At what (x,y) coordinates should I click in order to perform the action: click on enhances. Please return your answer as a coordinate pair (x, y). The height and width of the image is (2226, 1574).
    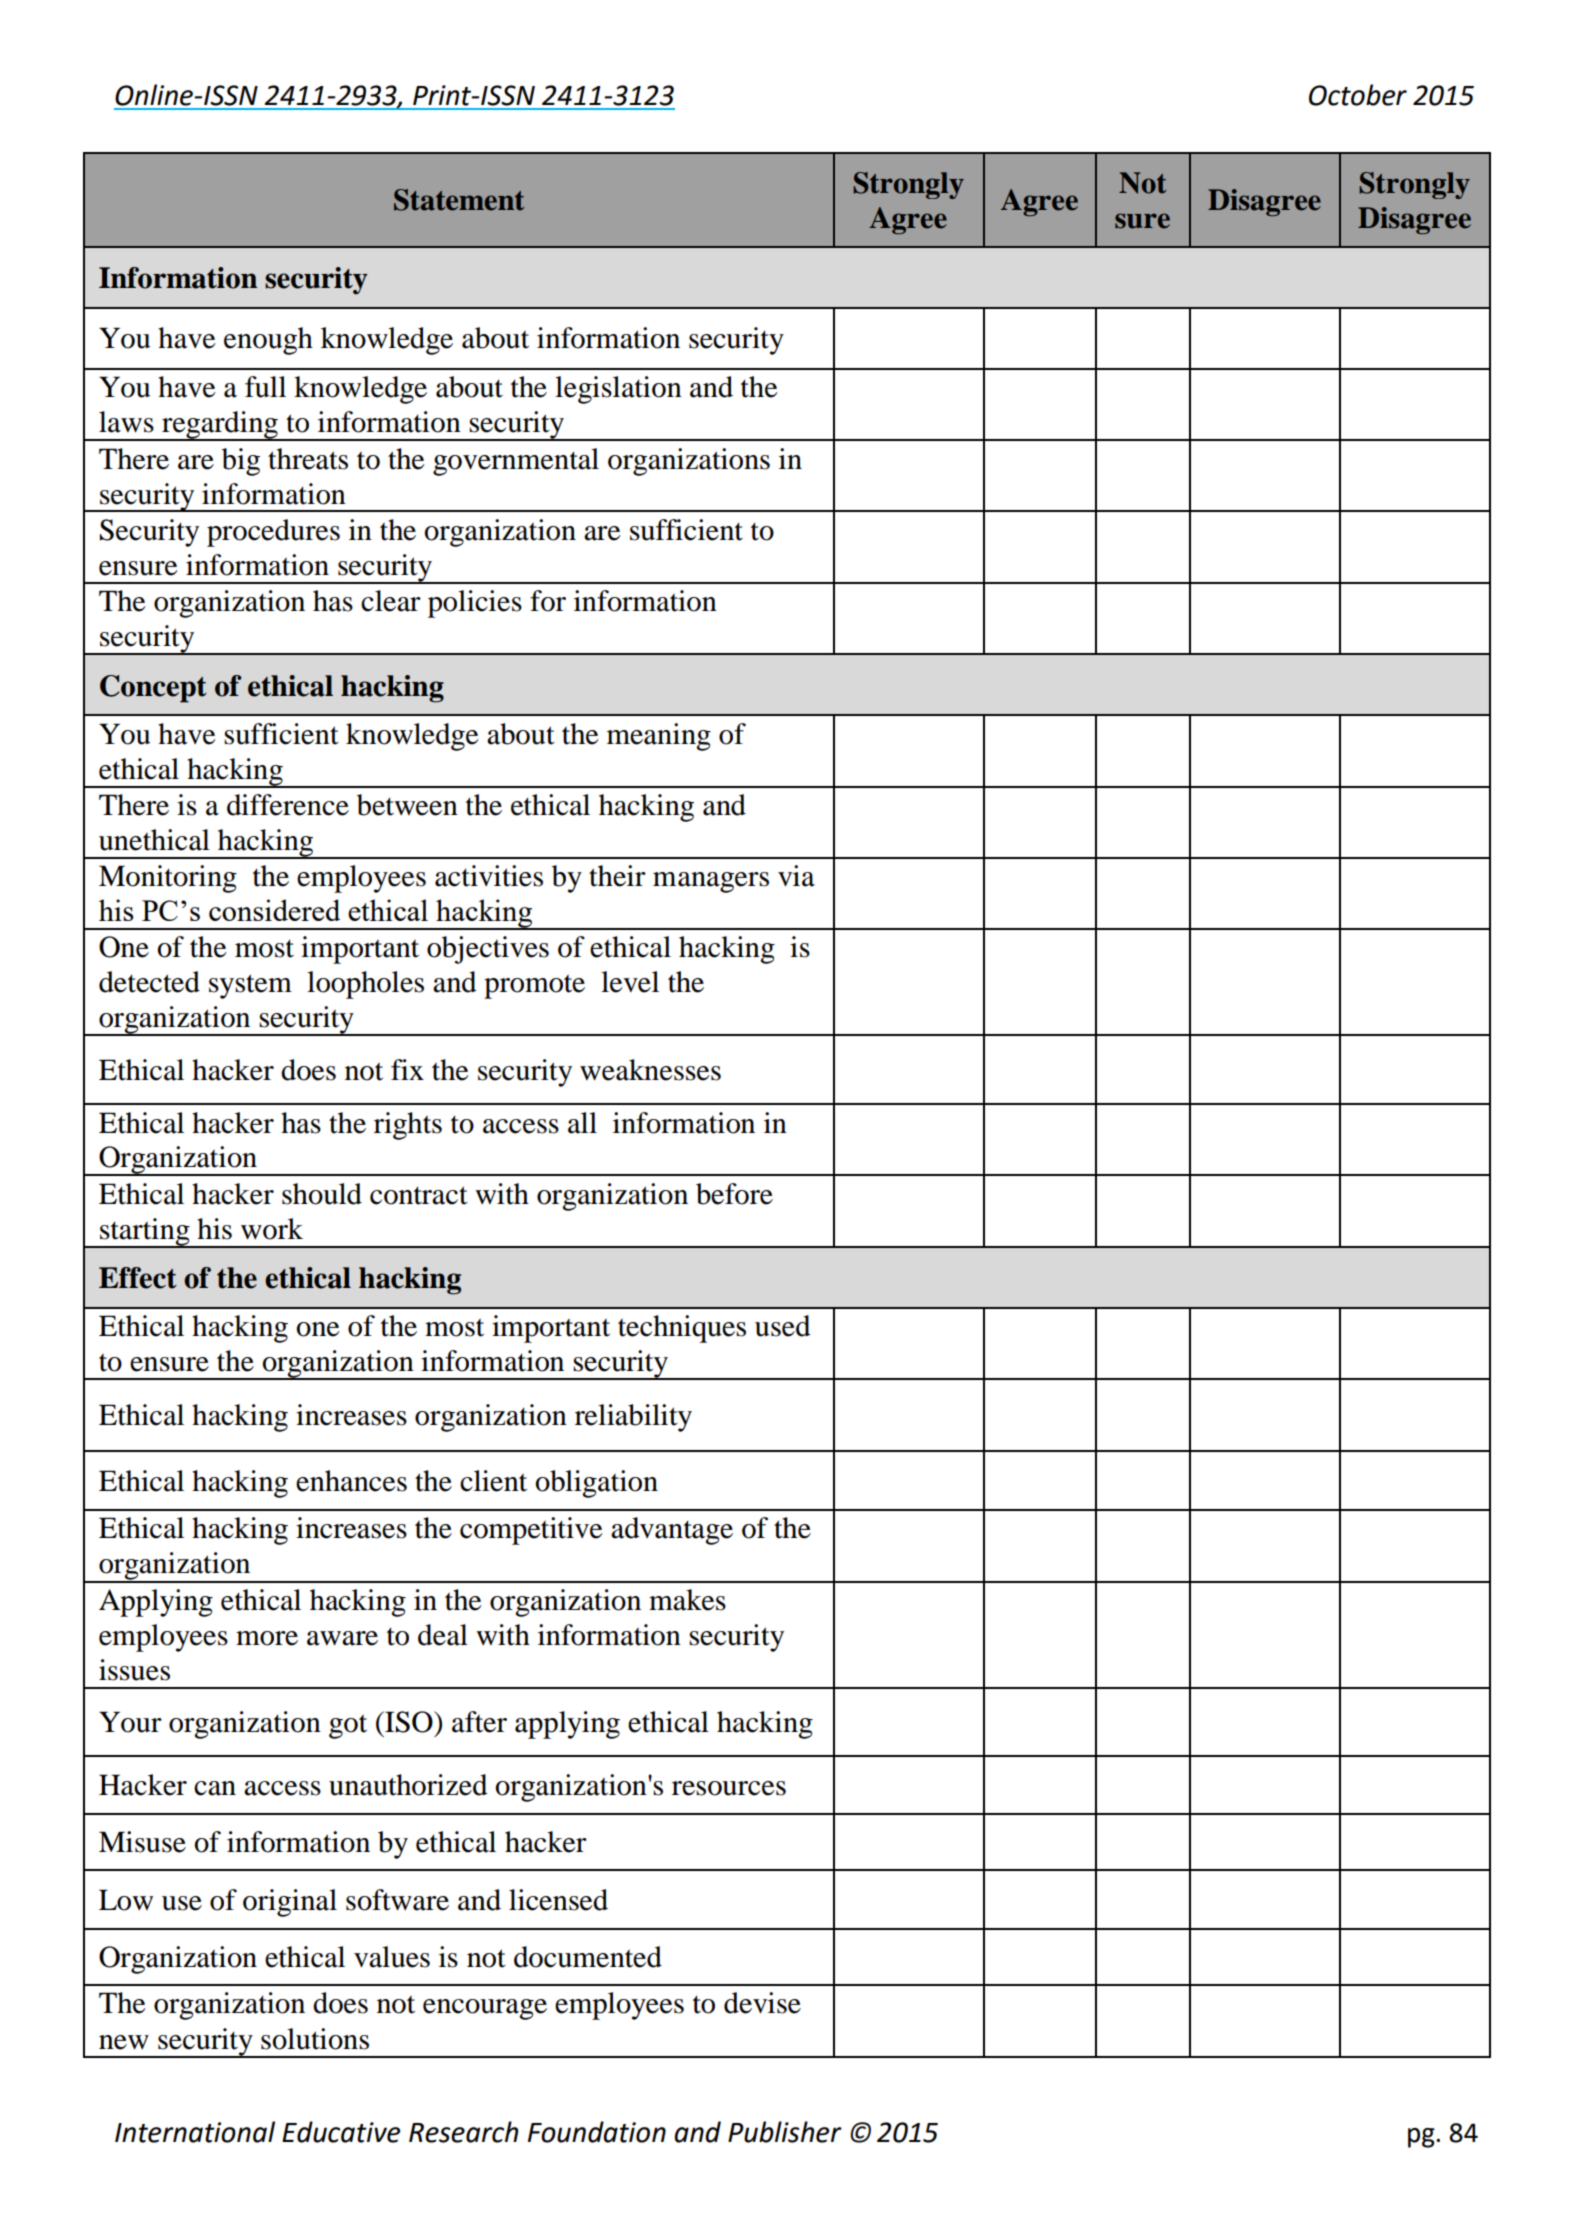
    Looking at the image, I should click on (351, 1481).
